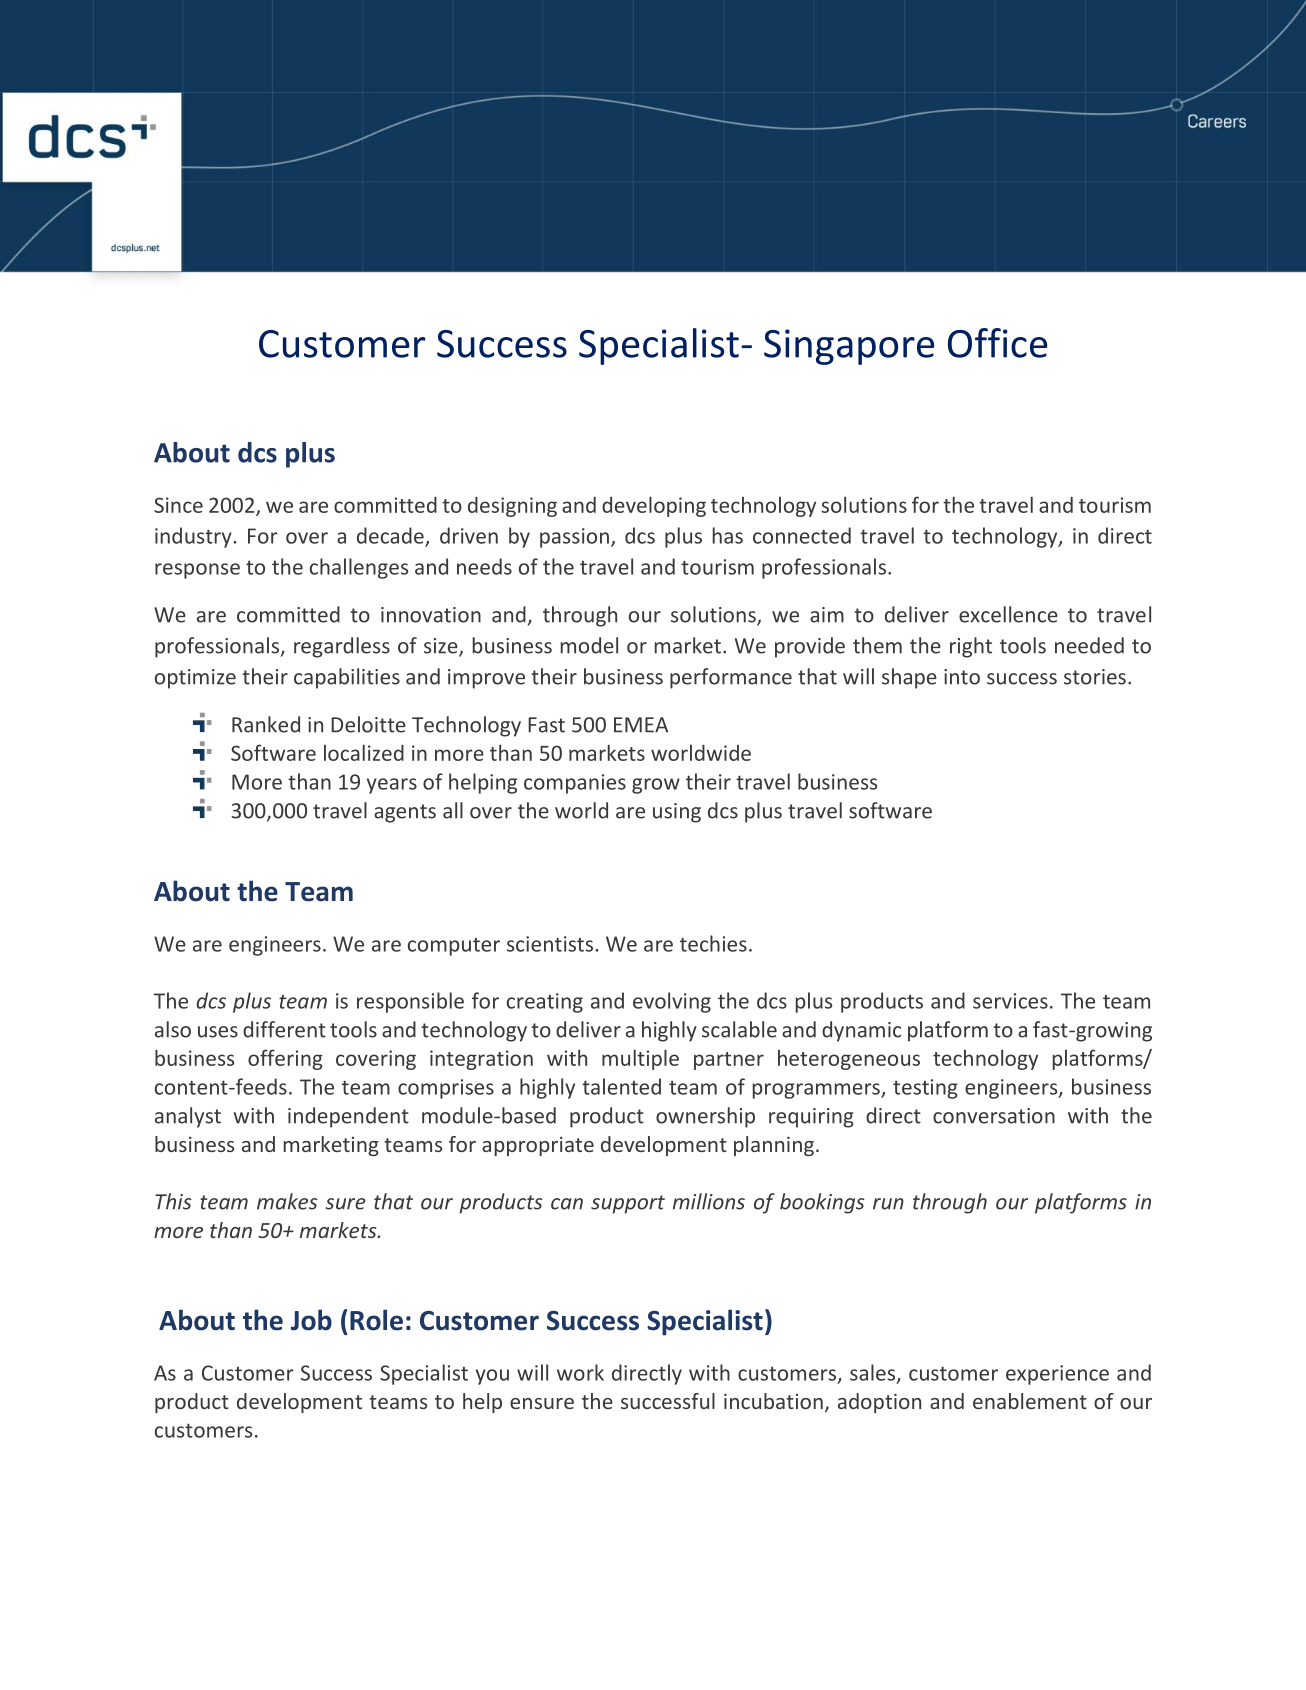 This screenshot has width=1306, height=1690. I want to click on using, so click(677, 813).
